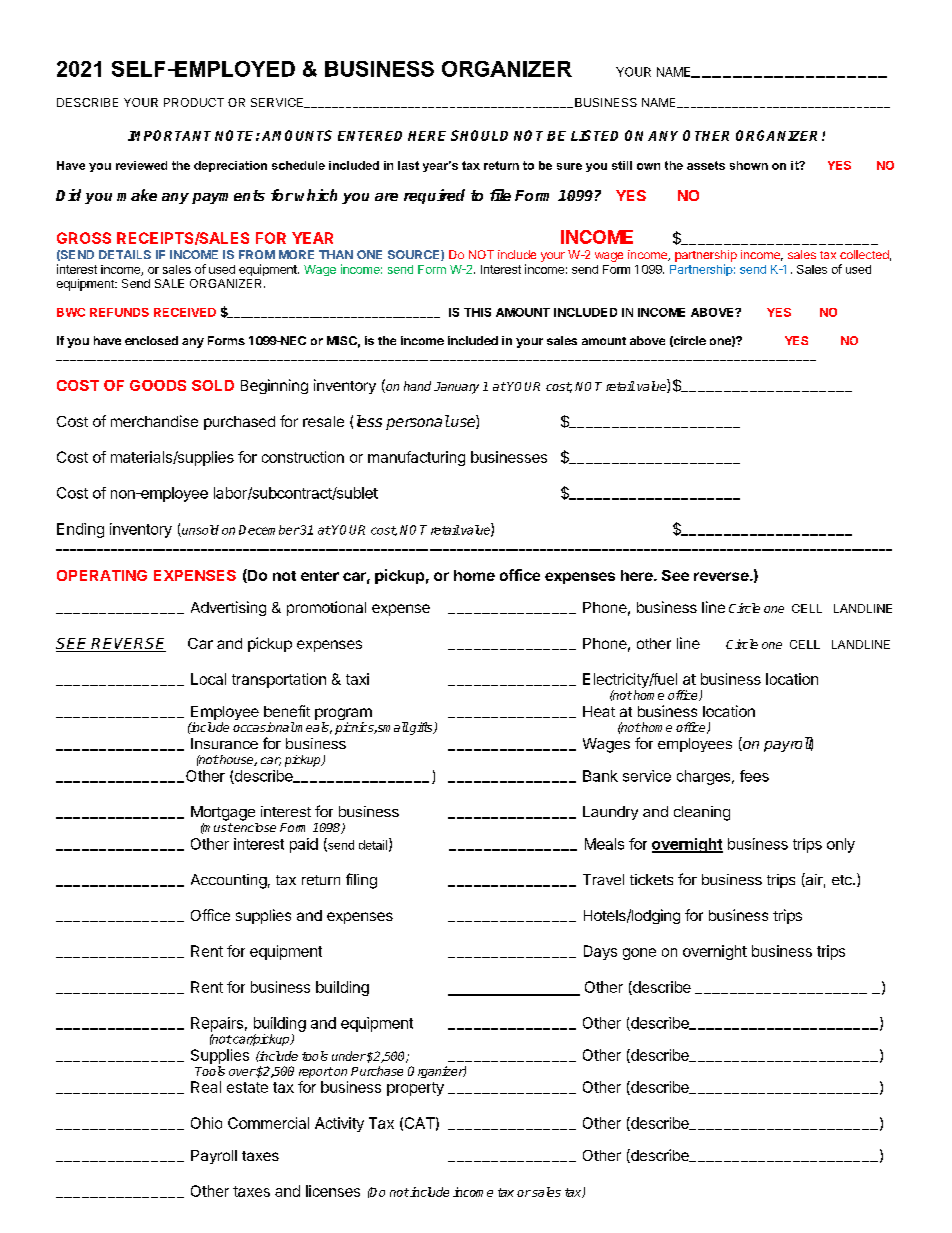 Image resolution: width=952 pixels, height=1233 pixels. I want to click on filing, so click(361, 881).
